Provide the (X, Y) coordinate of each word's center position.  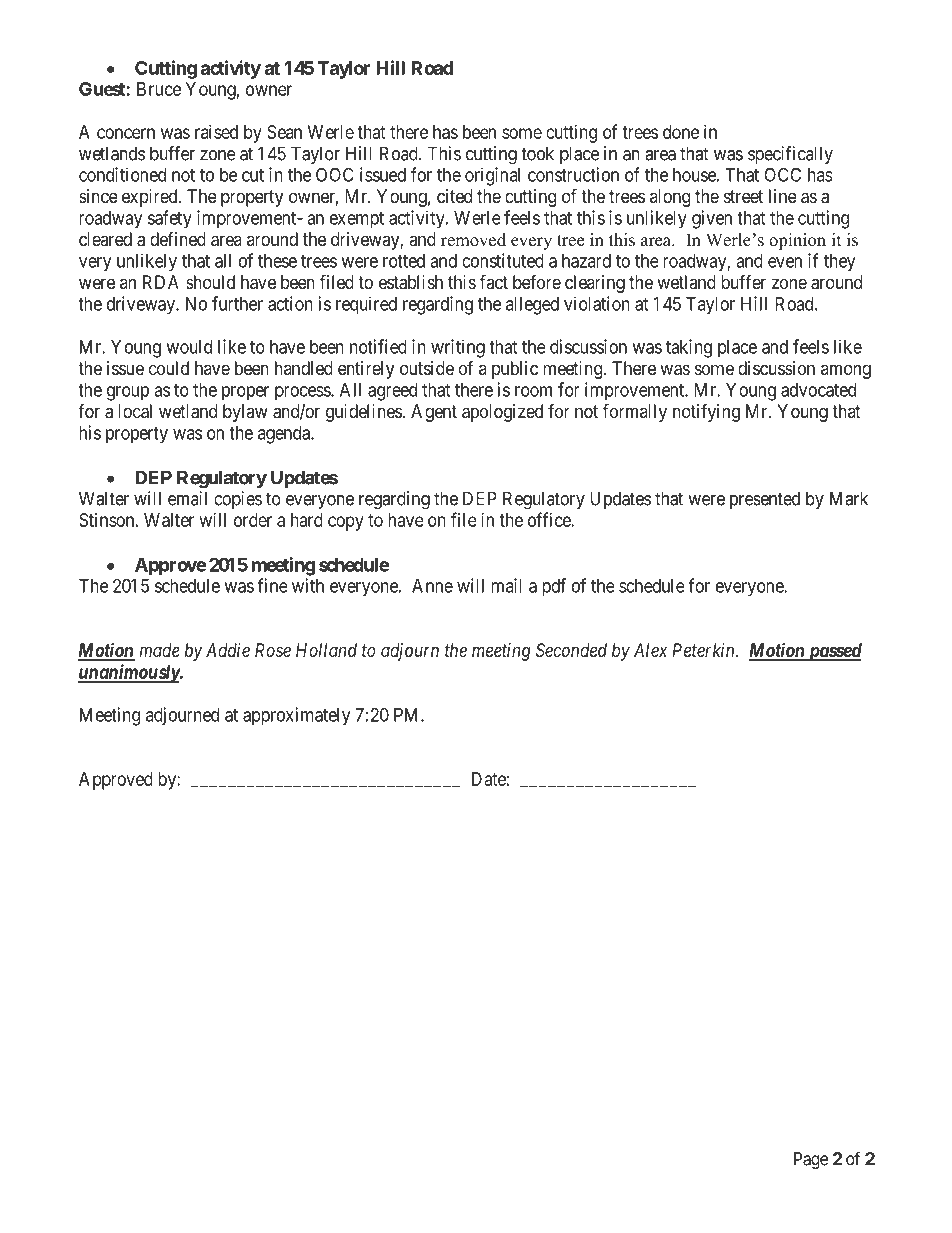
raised (216, 132)
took (537, 153)
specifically (790, 155)
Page (811, 1160)
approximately (296, 716)
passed (833, 652)
